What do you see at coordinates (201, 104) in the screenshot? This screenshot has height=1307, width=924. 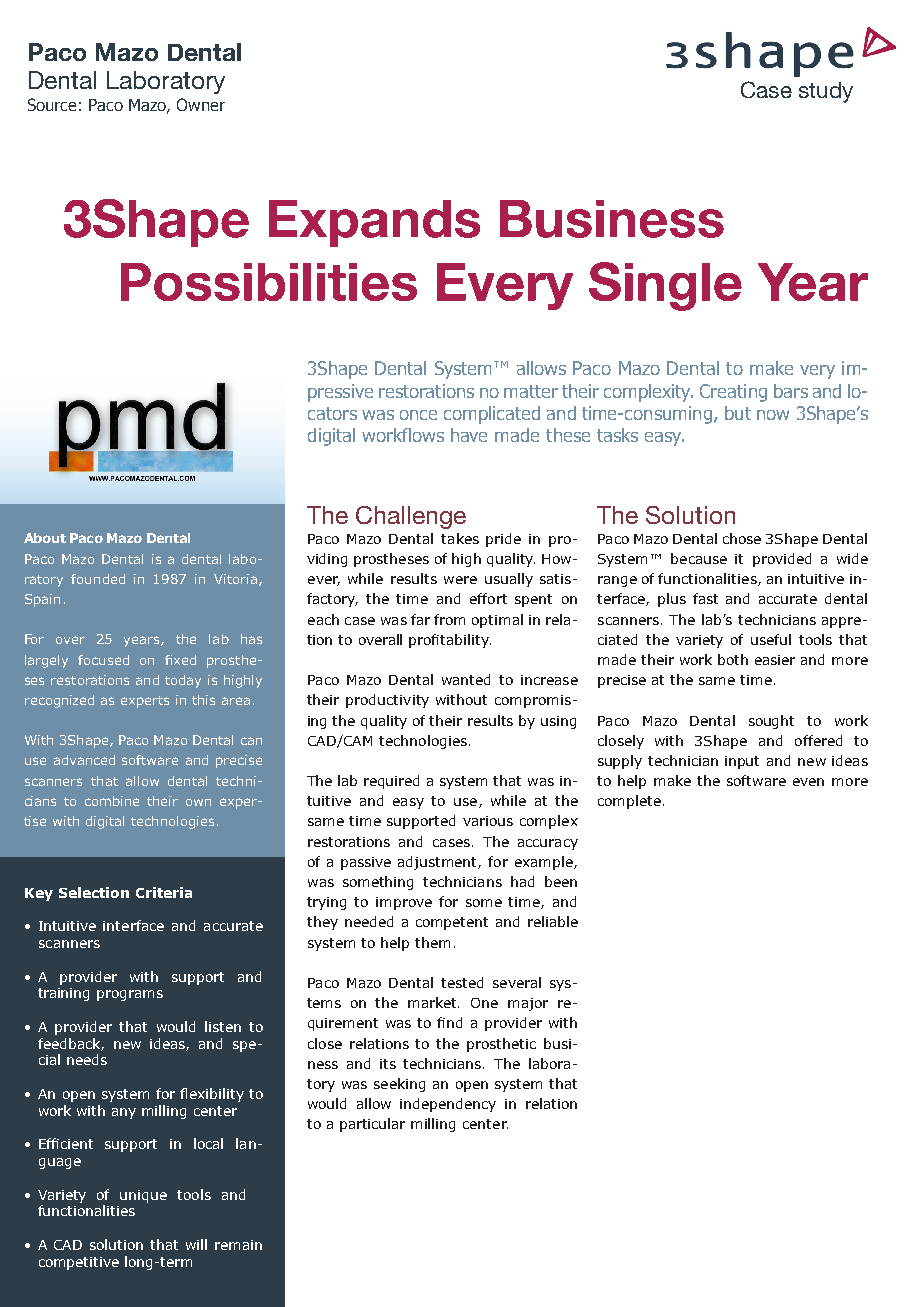 I see `Owner` at bounding box center [201, 104].
